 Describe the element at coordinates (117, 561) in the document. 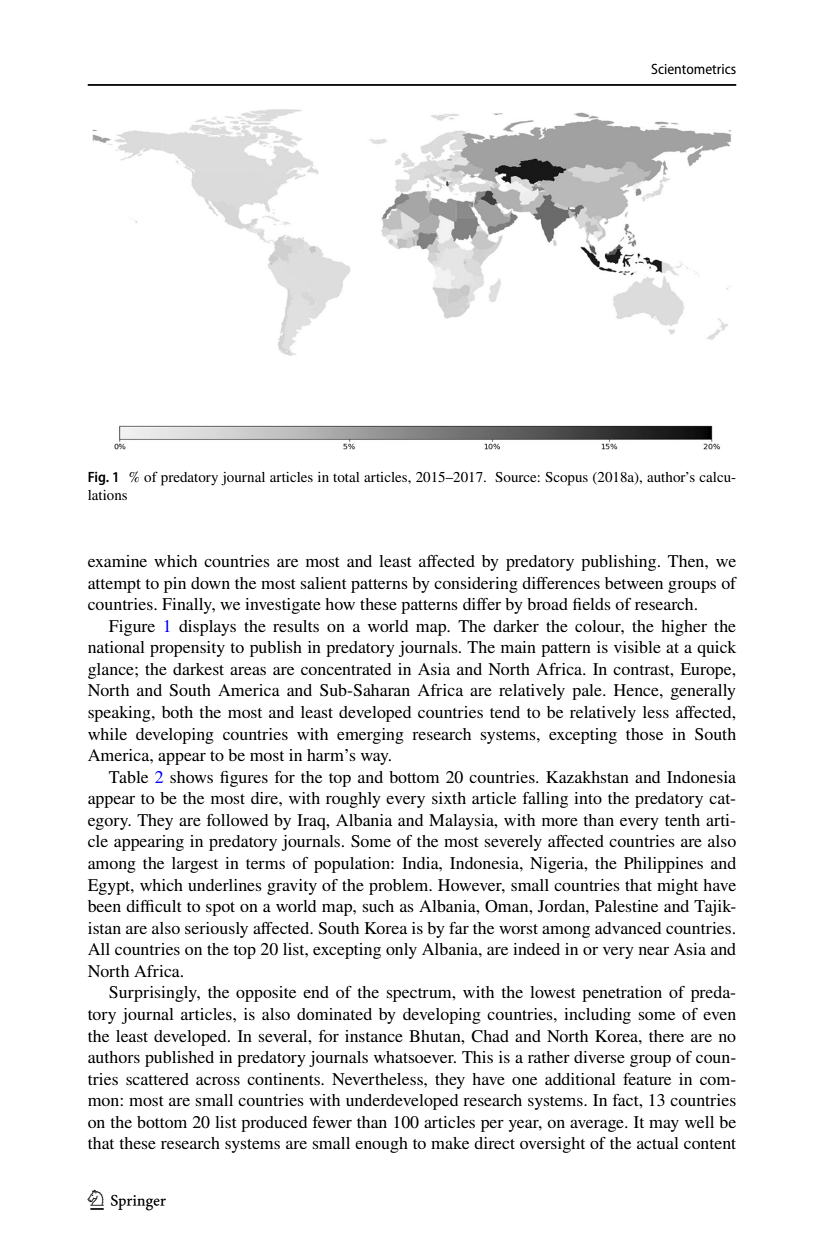

I see `examine` at that location.
